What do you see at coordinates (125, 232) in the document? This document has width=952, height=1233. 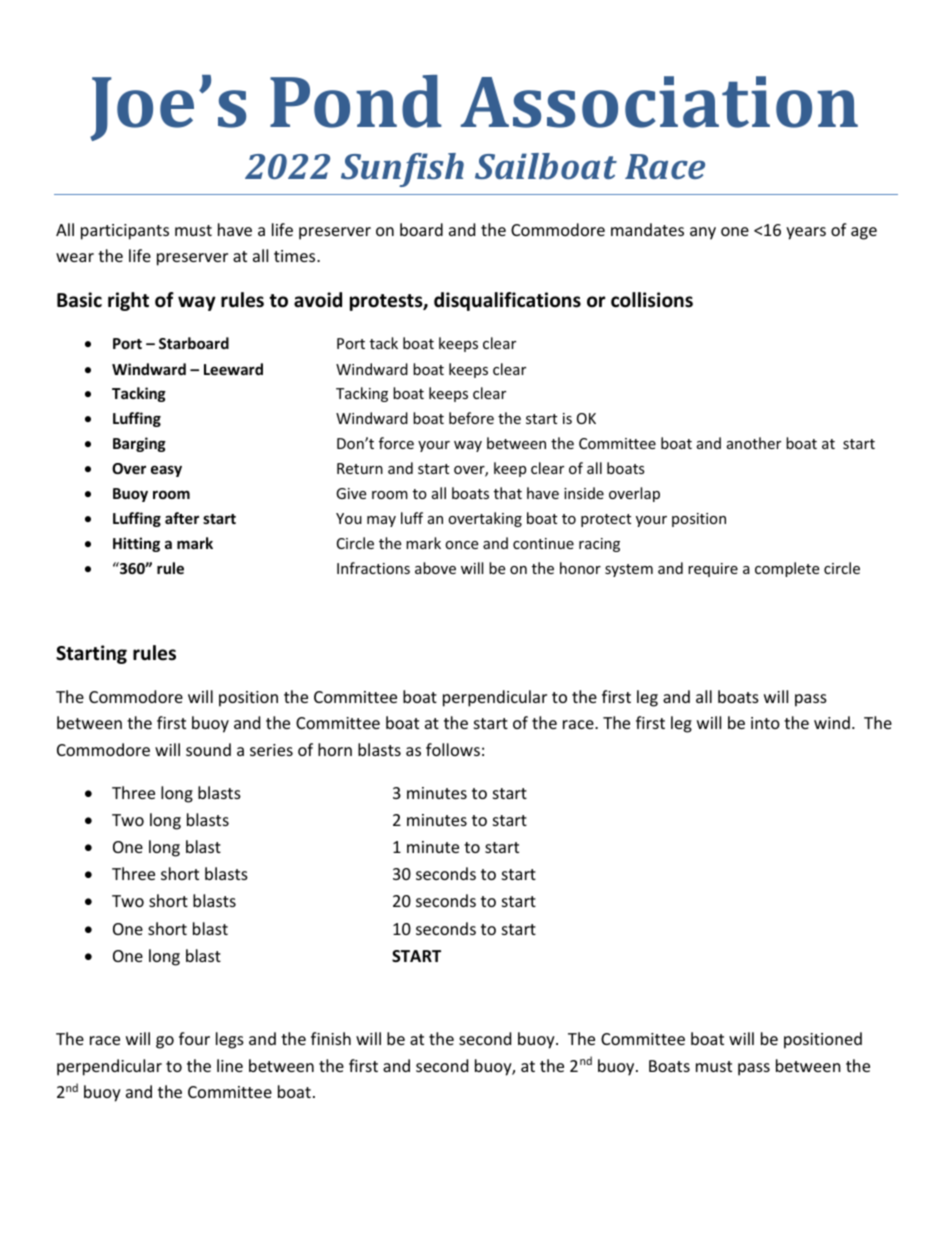 I see `participants` at bounding box center [125, 232].
